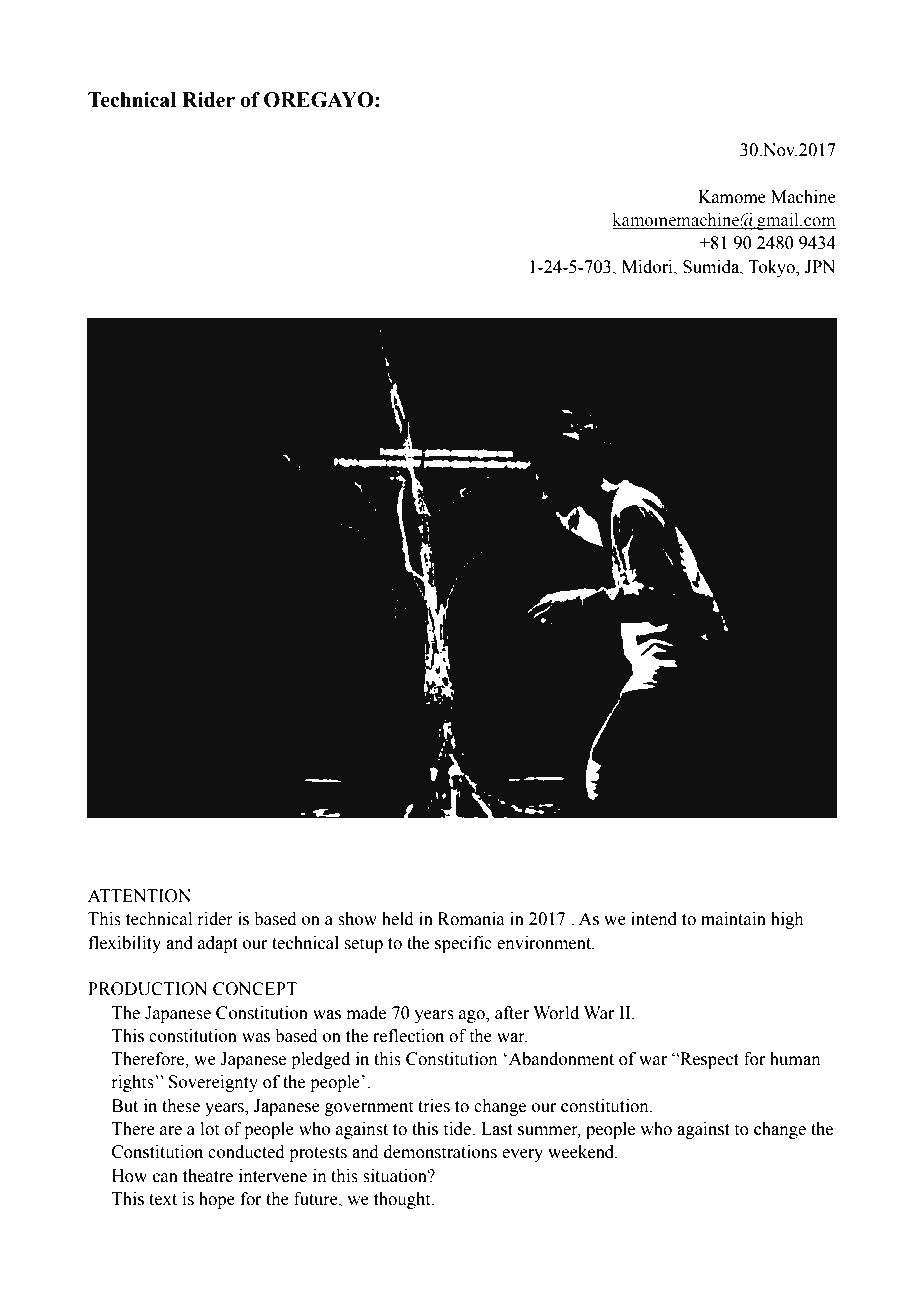  Describe the element at coordinates (787, 920) in the screenshot. I see `high` at that location.
